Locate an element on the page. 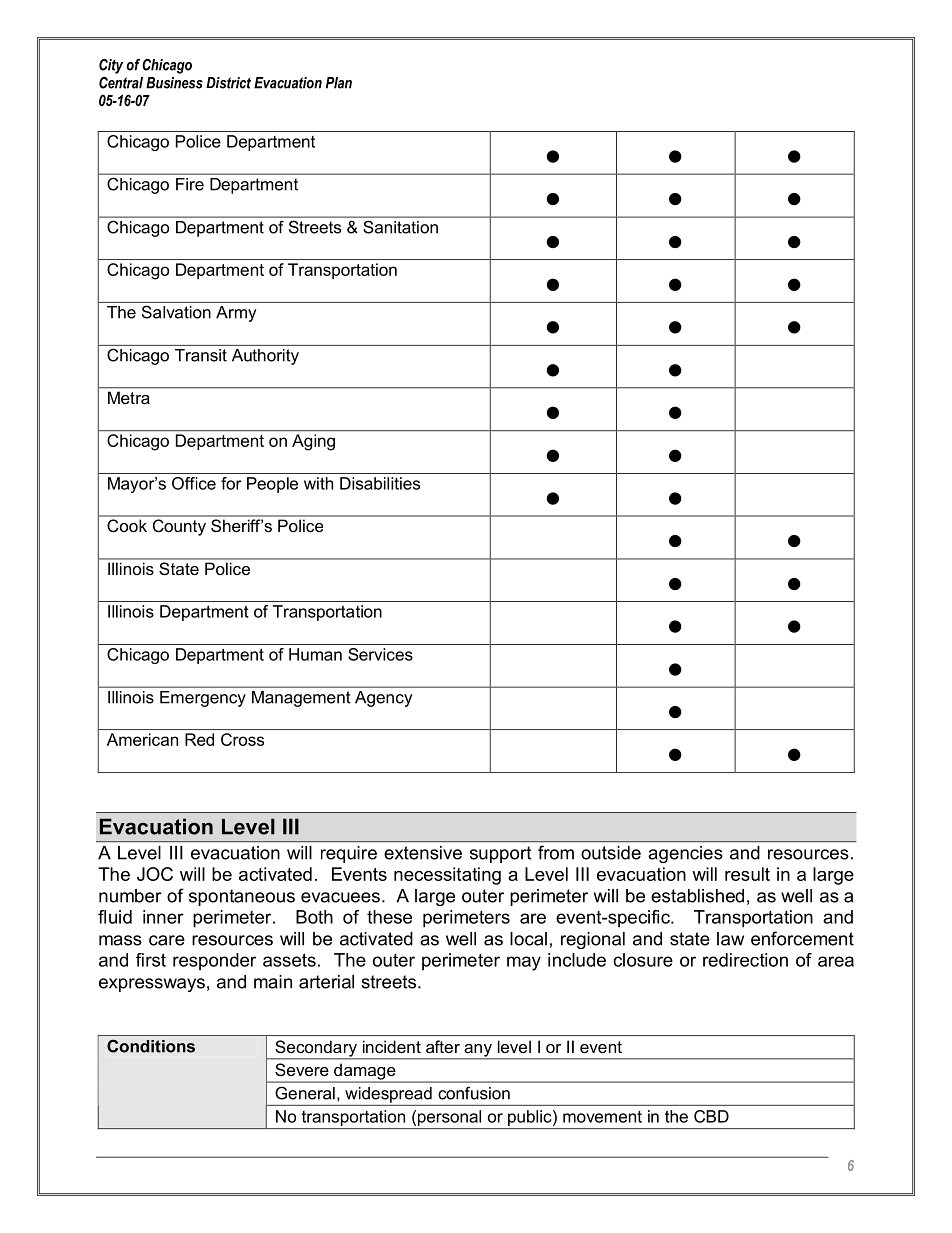 The width and height of the document is (952, 1233). Conditions is located at coordinates (151, 1046).
